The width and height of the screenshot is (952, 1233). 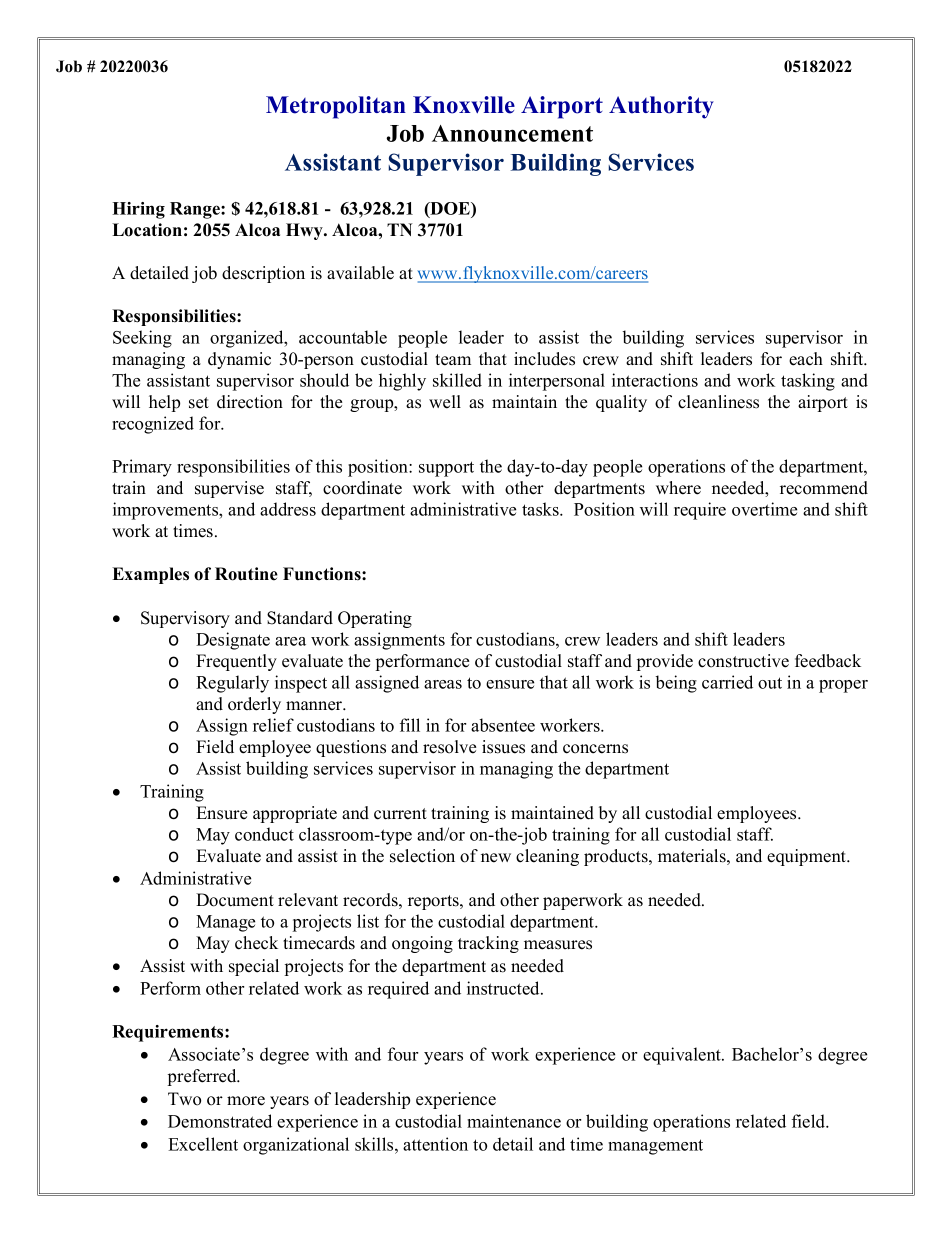 What do you see at coordinates (196, 210) in the screenshot?
I see `Range` at bounding box center [196, 210].
